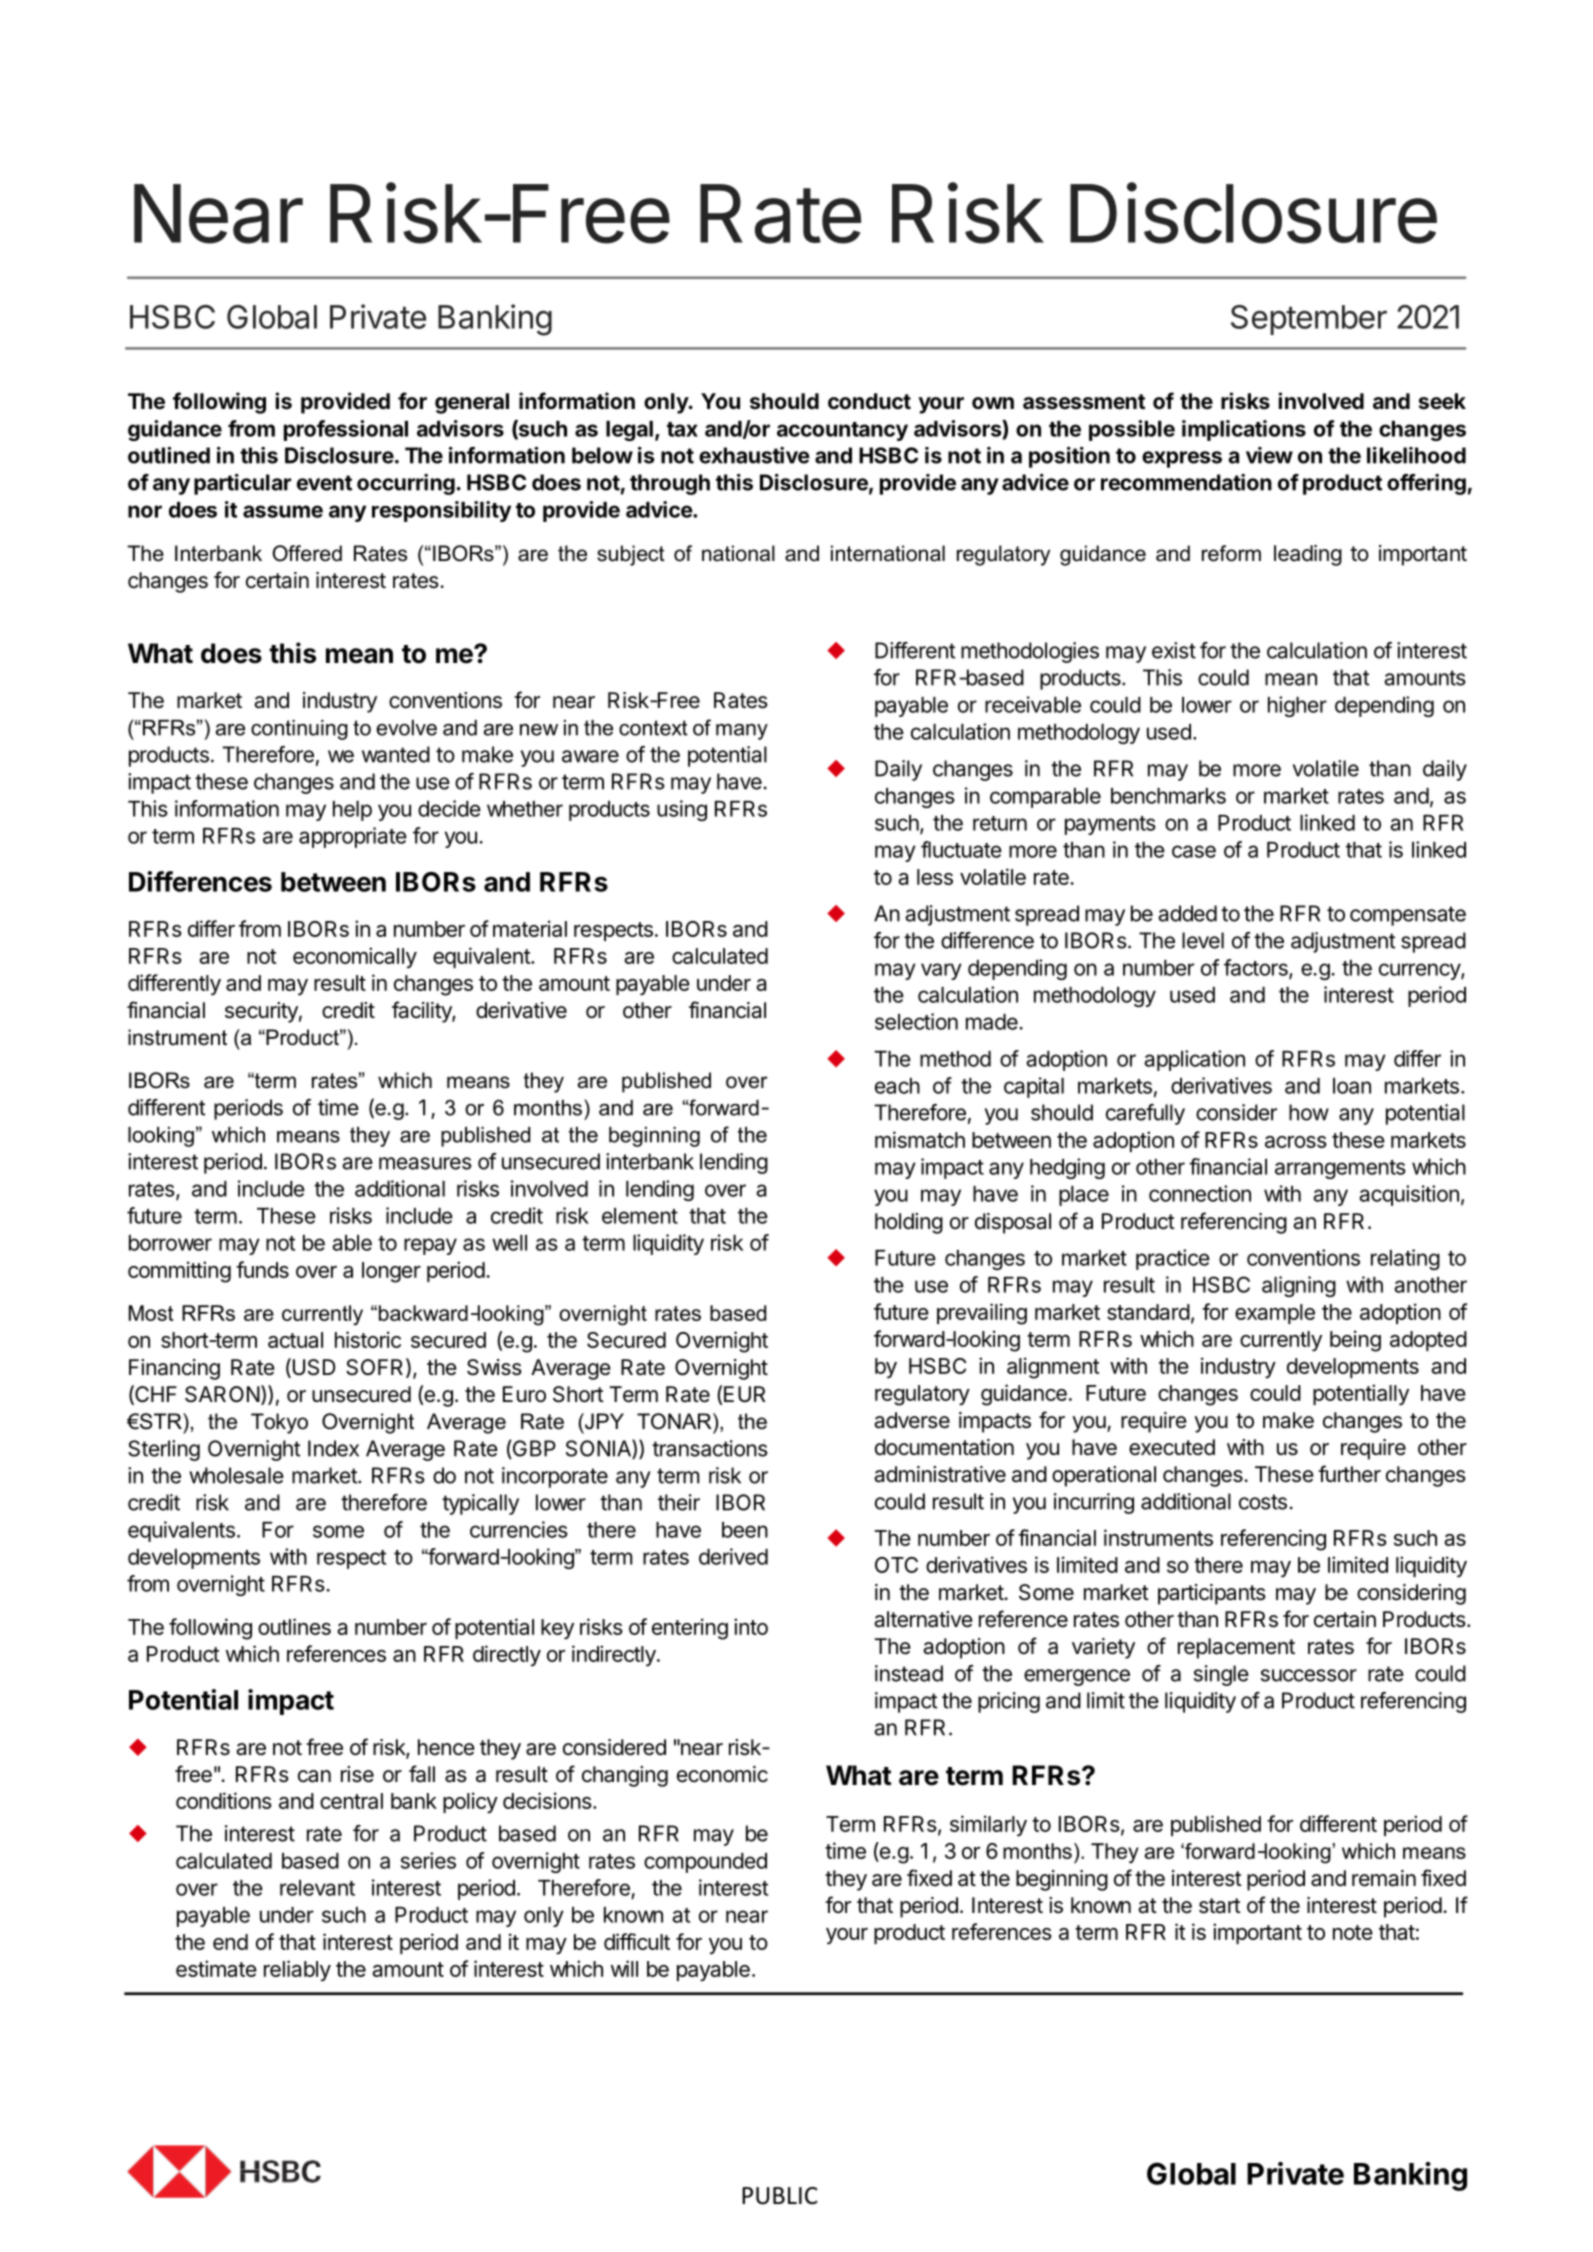 The image size is (1593, 2252). I want to click on outlines, so click(294, 1626).
